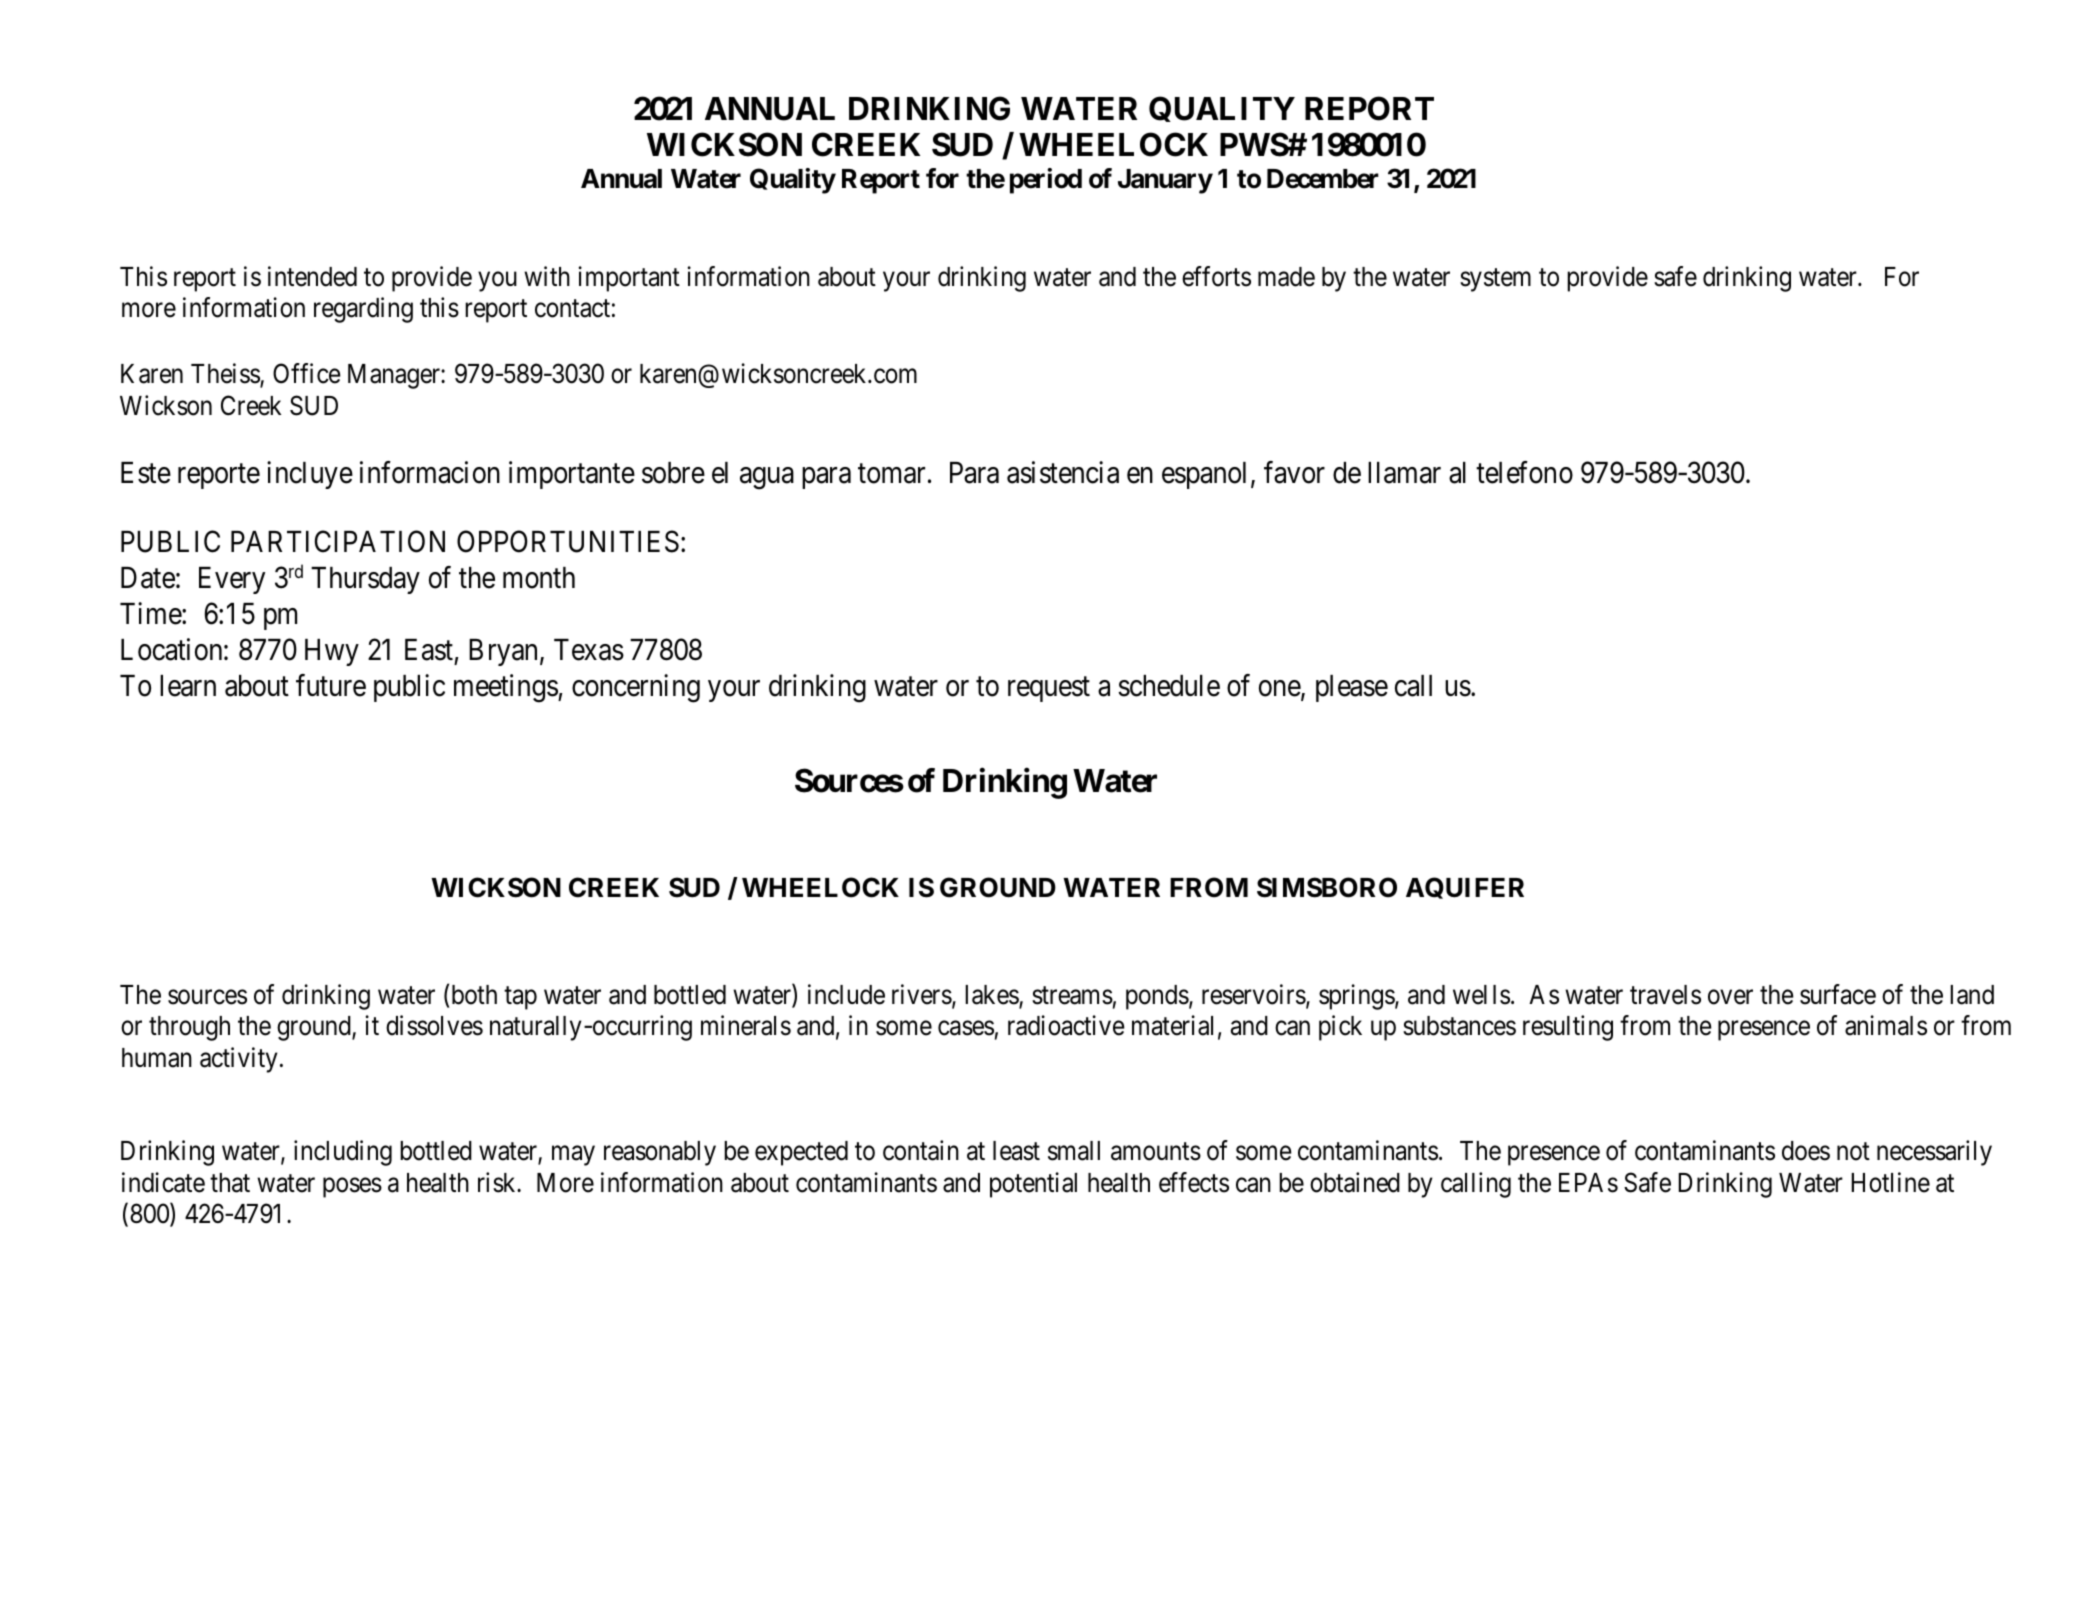 The width and height of the image is (2089, 1614). Describe the element at coordinates (312, 276) in the image. I see `intended` at that location.
